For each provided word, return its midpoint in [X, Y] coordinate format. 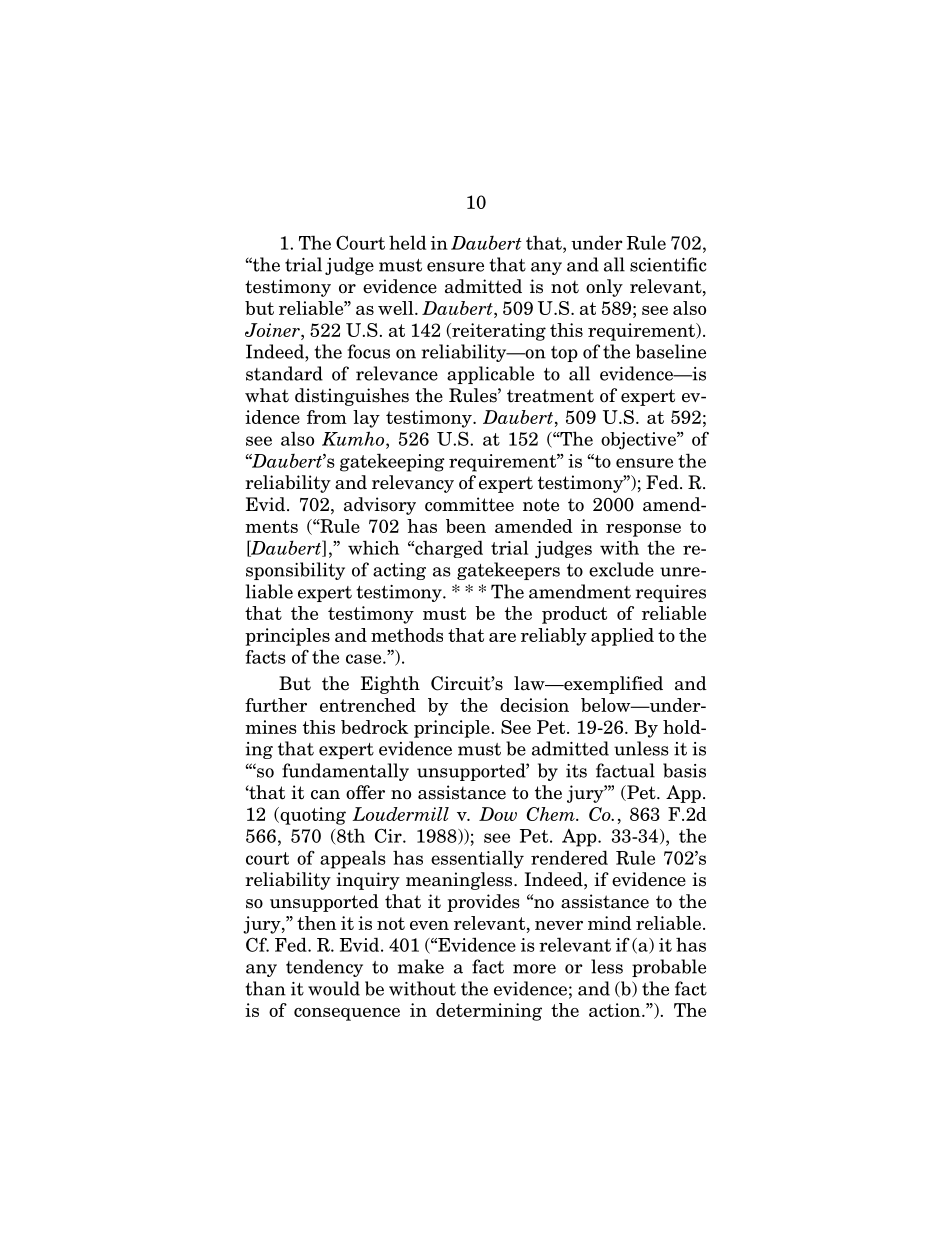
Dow [498, 814]
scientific [668, 264]
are [502, 637]
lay [366, 419]
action [616, 1010]
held [407, 242]
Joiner [273, 330]
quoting [312, 816]
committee [469, 504]
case [365, 659]
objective [639, 441]
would [334, 988]
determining [489, 1012]
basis [684, 770]
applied [622, 637]
